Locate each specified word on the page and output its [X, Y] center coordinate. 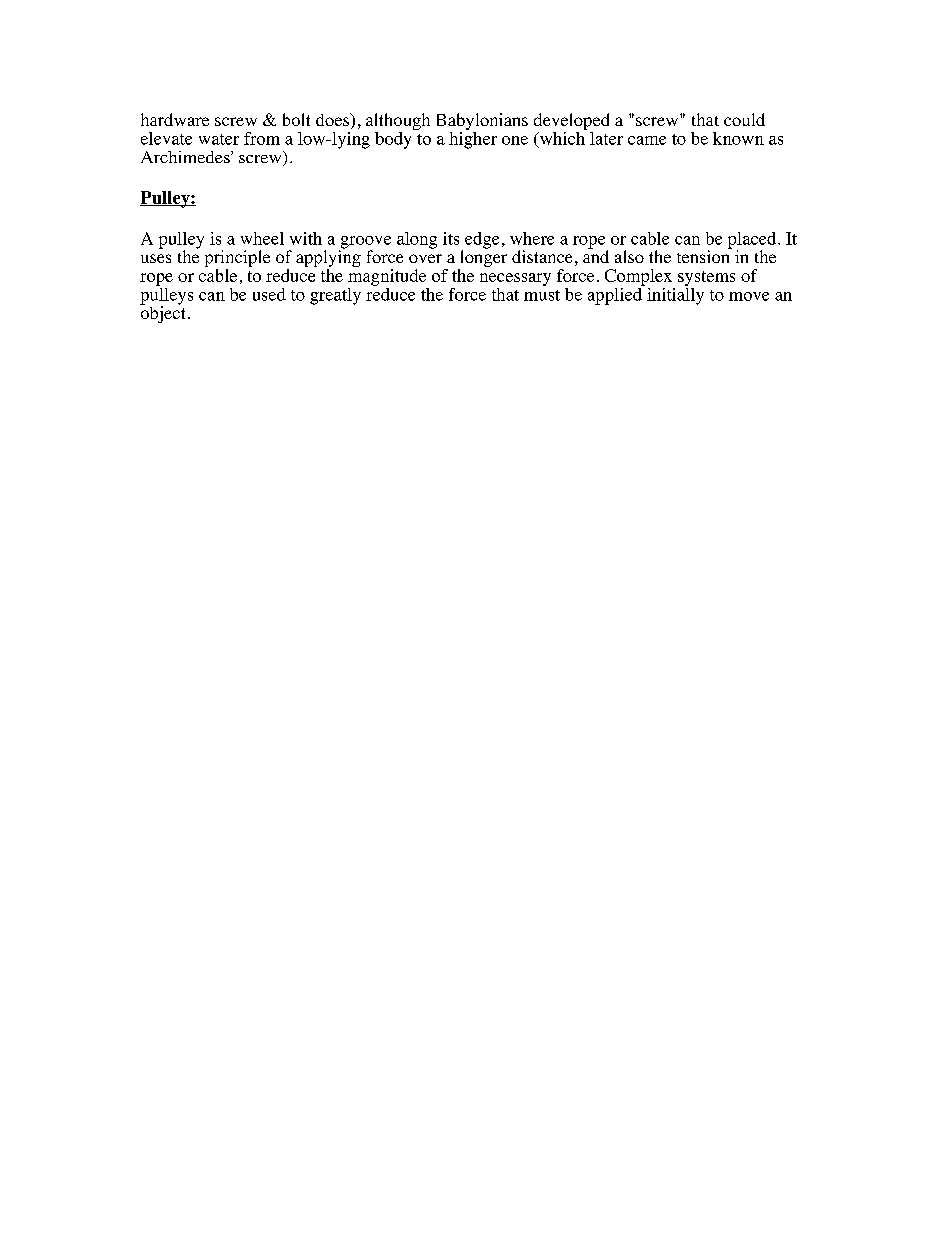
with [306, 238]
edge [482, 240]
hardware [175, 119]
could [744, 119]
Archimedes [186, 157]
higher [473, 139]
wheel [262, 238]
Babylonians [482, 121]
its [451, 238]
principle [237, 260]
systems [706, 278]
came [647, 140]
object [162, 313]
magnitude [387, 277]
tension [704, 255]
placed [753, 241]
